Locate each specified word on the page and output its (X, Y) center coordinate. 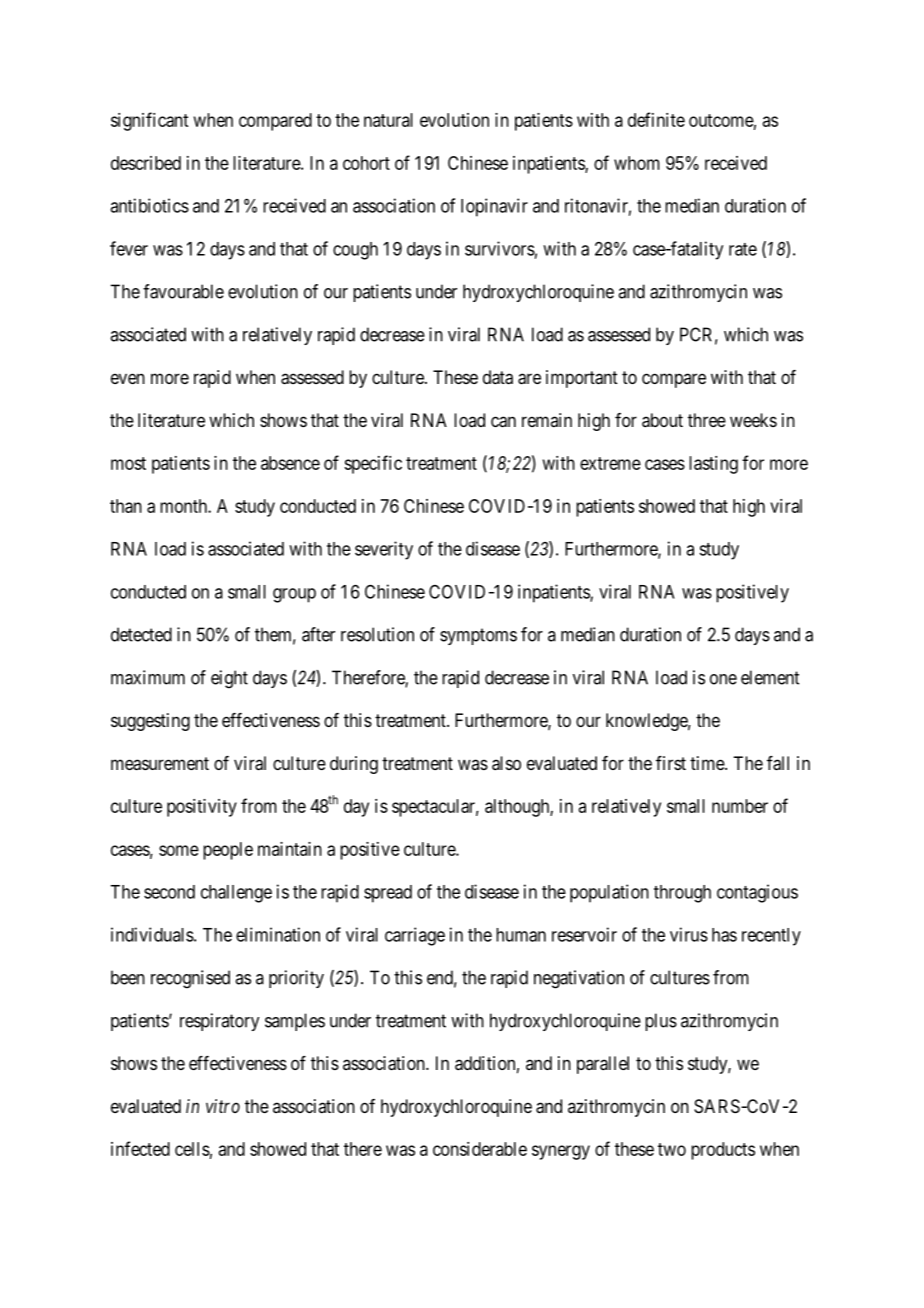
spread (388, 894)
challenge (236, 894)
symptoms (478, 636)
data (498, 377)
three (707, 420)
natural (388, 120)
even (128, 378)
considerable (480, 1149)
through (682, 894)
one (723, 679)
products (723, 1151)
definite (656, 119)
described (146, 163)
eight (229, 679)
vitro (223, 1106)
